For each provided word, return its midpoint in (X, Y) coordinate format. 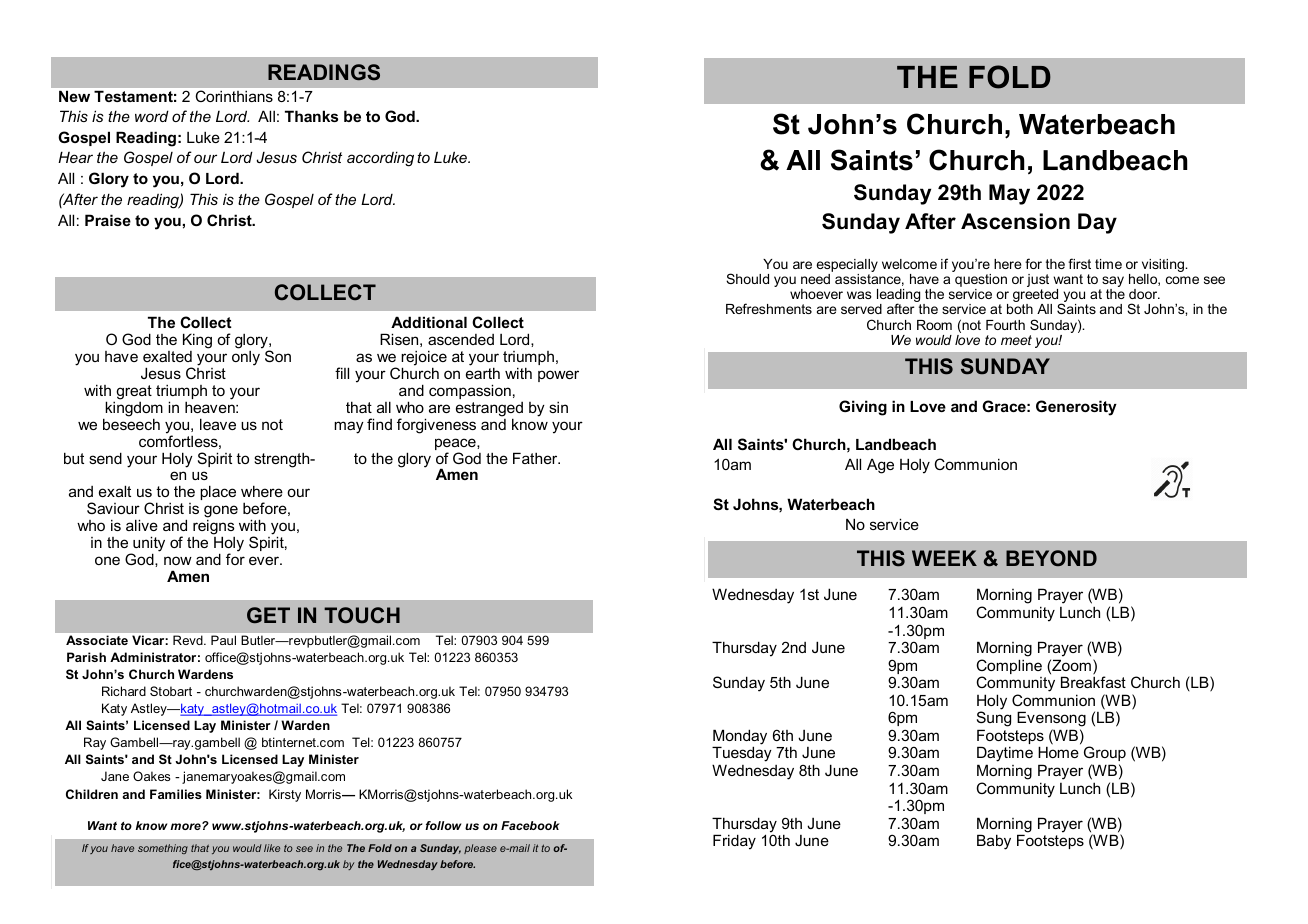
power (558, 376)
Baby (994, 842)
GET (268, 615)
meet (1016, 340)
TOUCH (362, 615)
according (380, 159)
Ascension (1015, 221)
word (152, 116)
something (163, 849)
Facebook (530, 825)
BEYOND (1051, 558)
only (246, 358)
